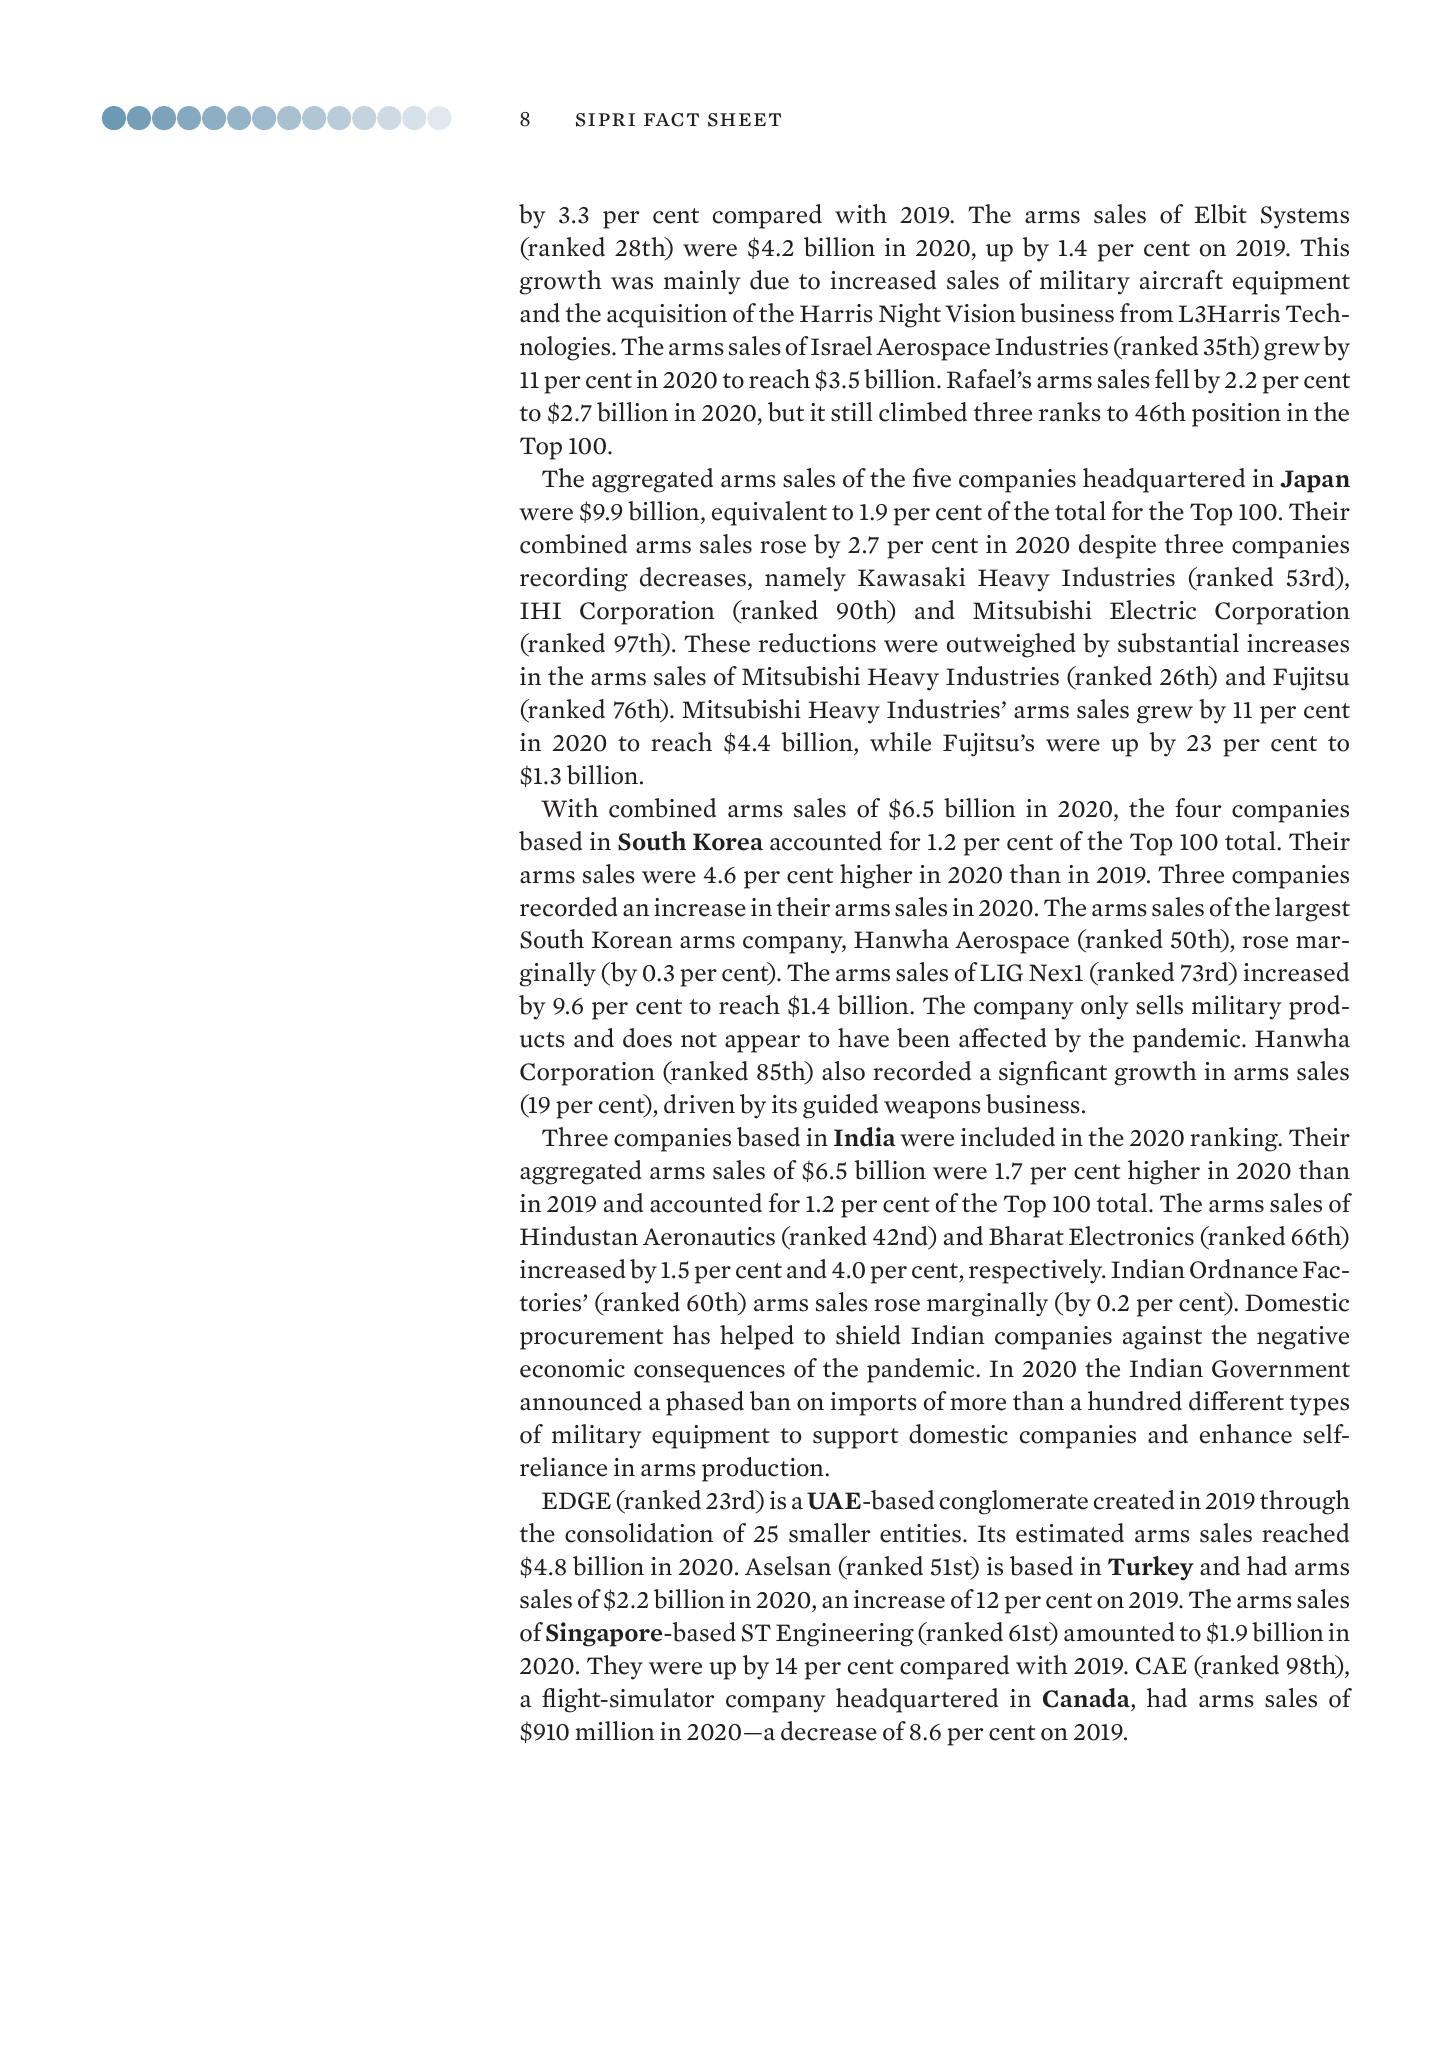 This image has height=2056, width=1454. I want to click on position, so click(1236, 415).
